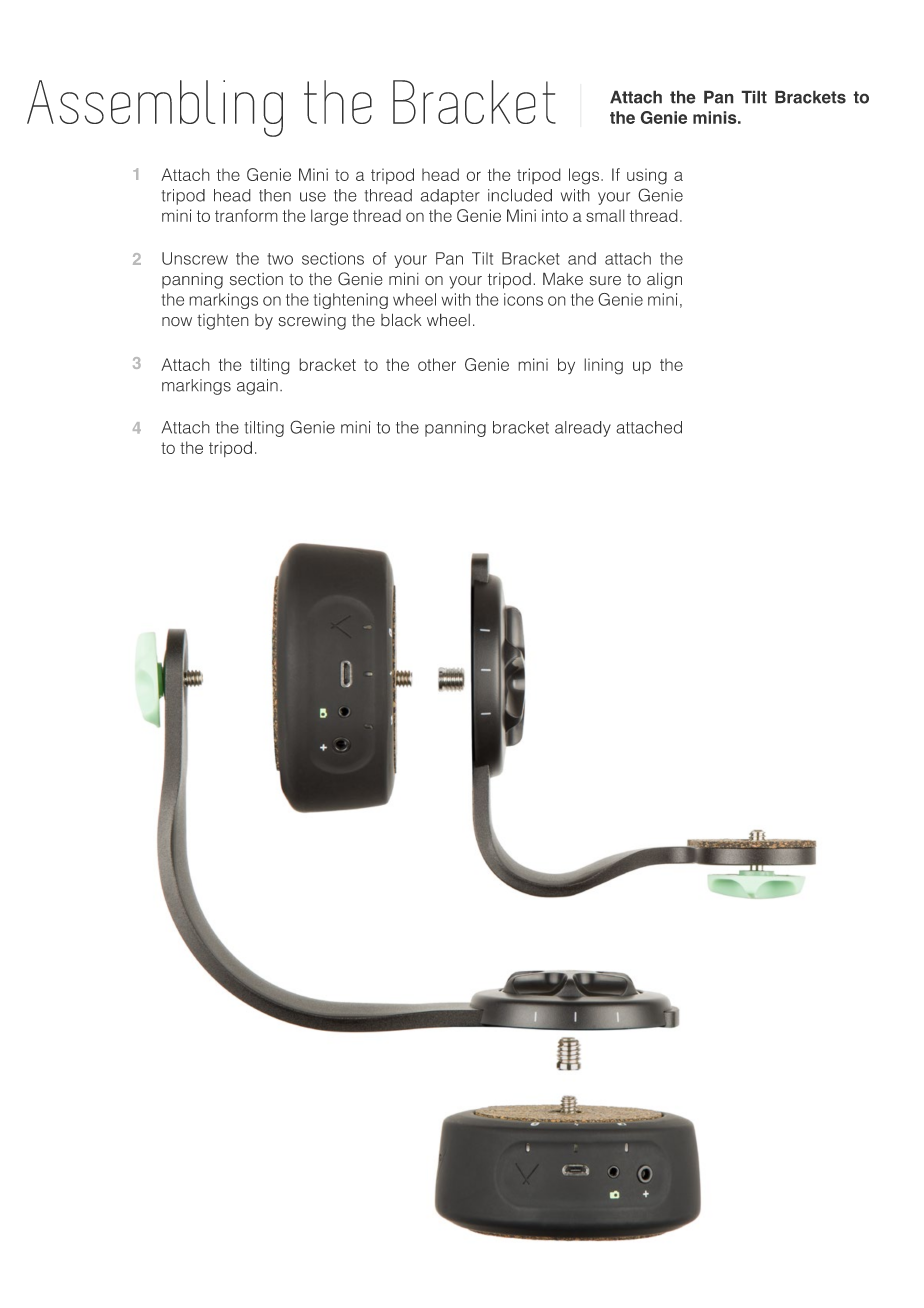 This image has width=924, height=1308. Describe the element at coordinates (582, 258) in the image. I see `and` at that location.
